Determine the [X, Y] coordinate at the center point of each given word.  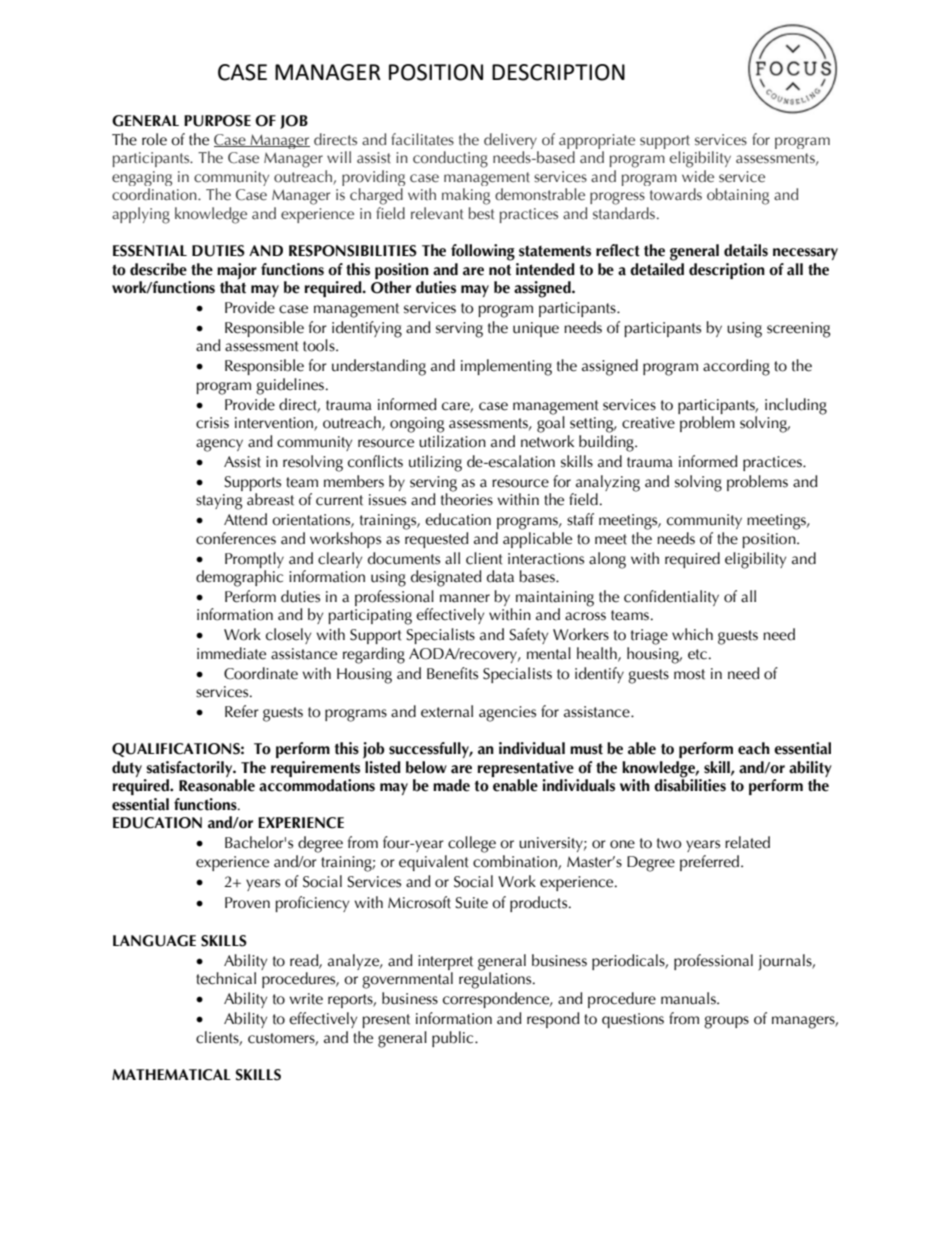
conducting [450, 159]
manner [465, 598]
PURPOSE [217, 121]
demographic [239, 578]
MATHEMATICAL [171, 1075]
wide [698, 176]
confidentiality [671, 598]
